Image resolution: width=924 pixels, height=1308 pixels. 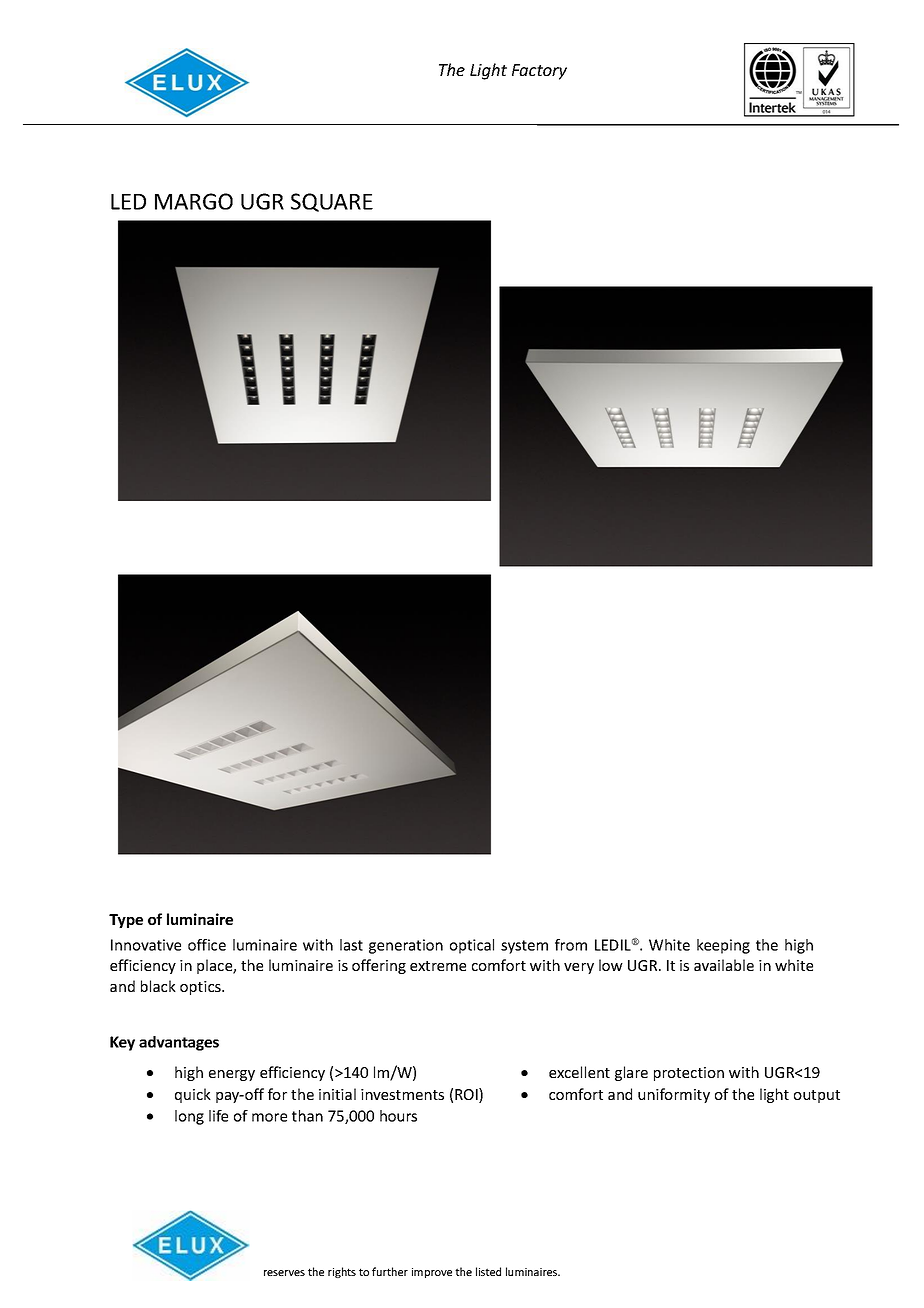 I want to click on reserves, so click(x=284, y=1273).
